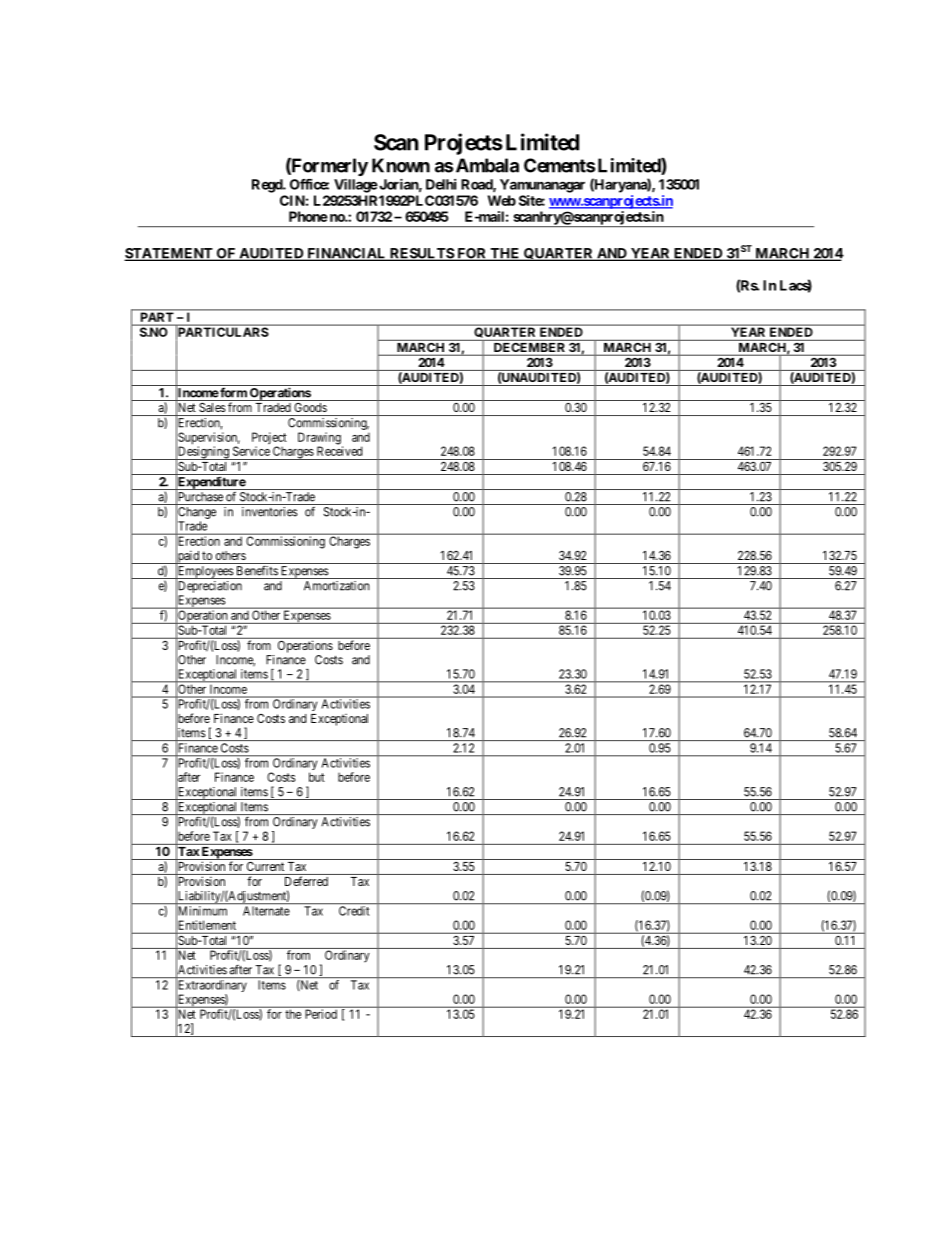 The height and width of the page is (1233, 952). What do you see at coordinates (354, 910) in the page?
I see `Credit` at bounding box center [354, 910].
